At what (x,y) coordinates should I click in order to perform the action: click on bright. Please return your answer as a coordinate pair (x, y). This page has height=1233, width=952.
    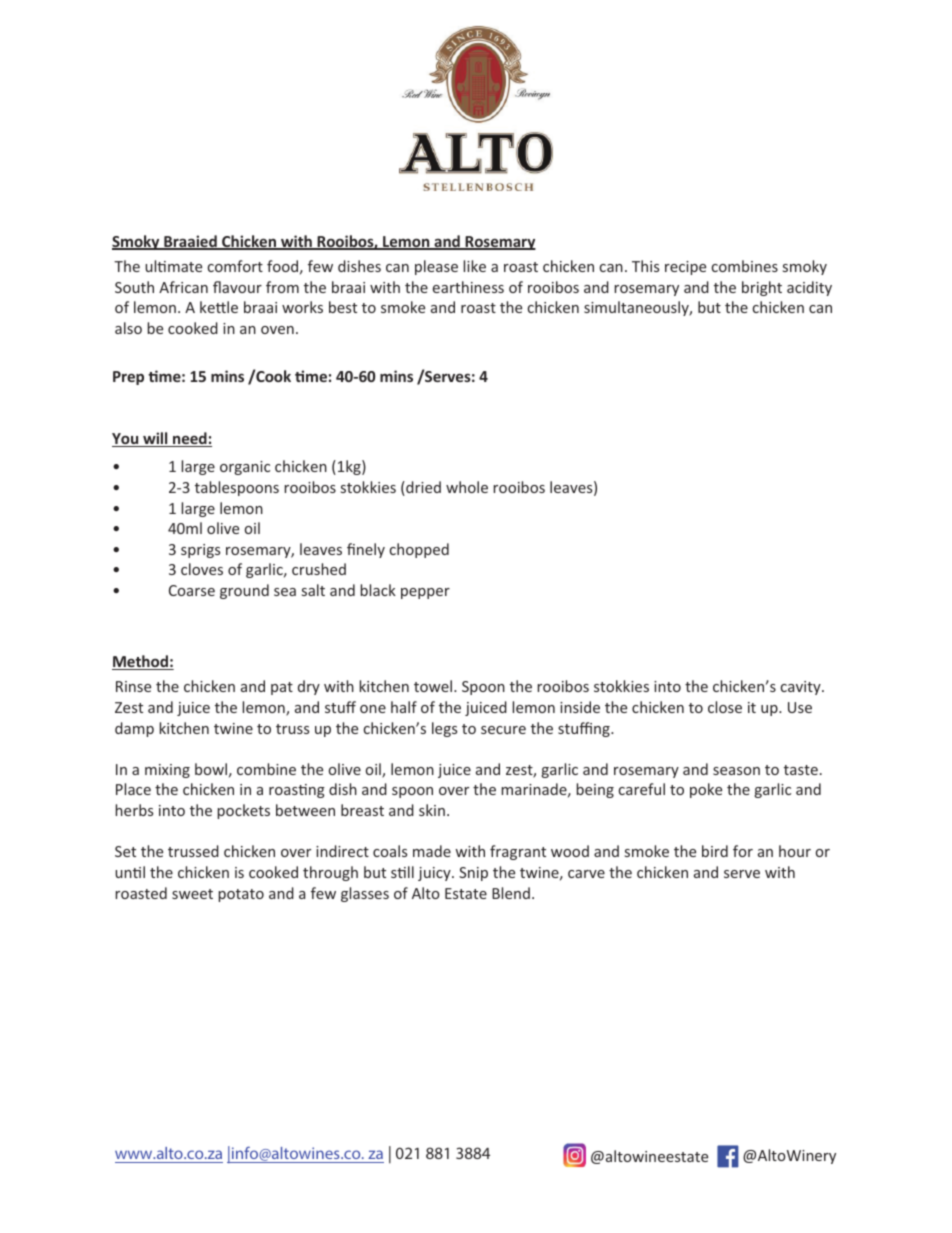
    Looking at the image, I should click on (762, 288).
